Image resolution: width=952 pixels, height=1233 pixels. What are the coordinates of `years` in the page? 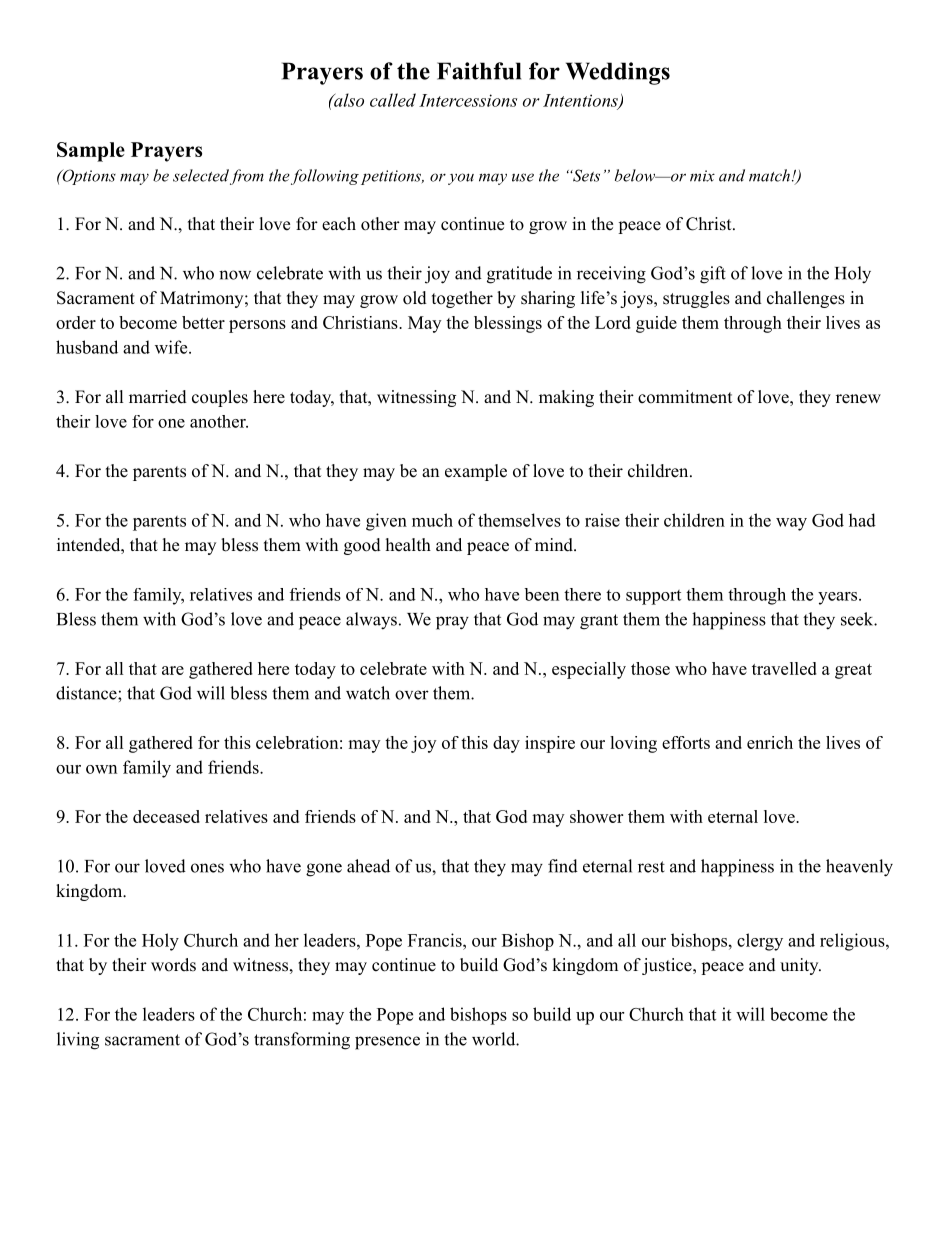 It's located at (837, 598).
